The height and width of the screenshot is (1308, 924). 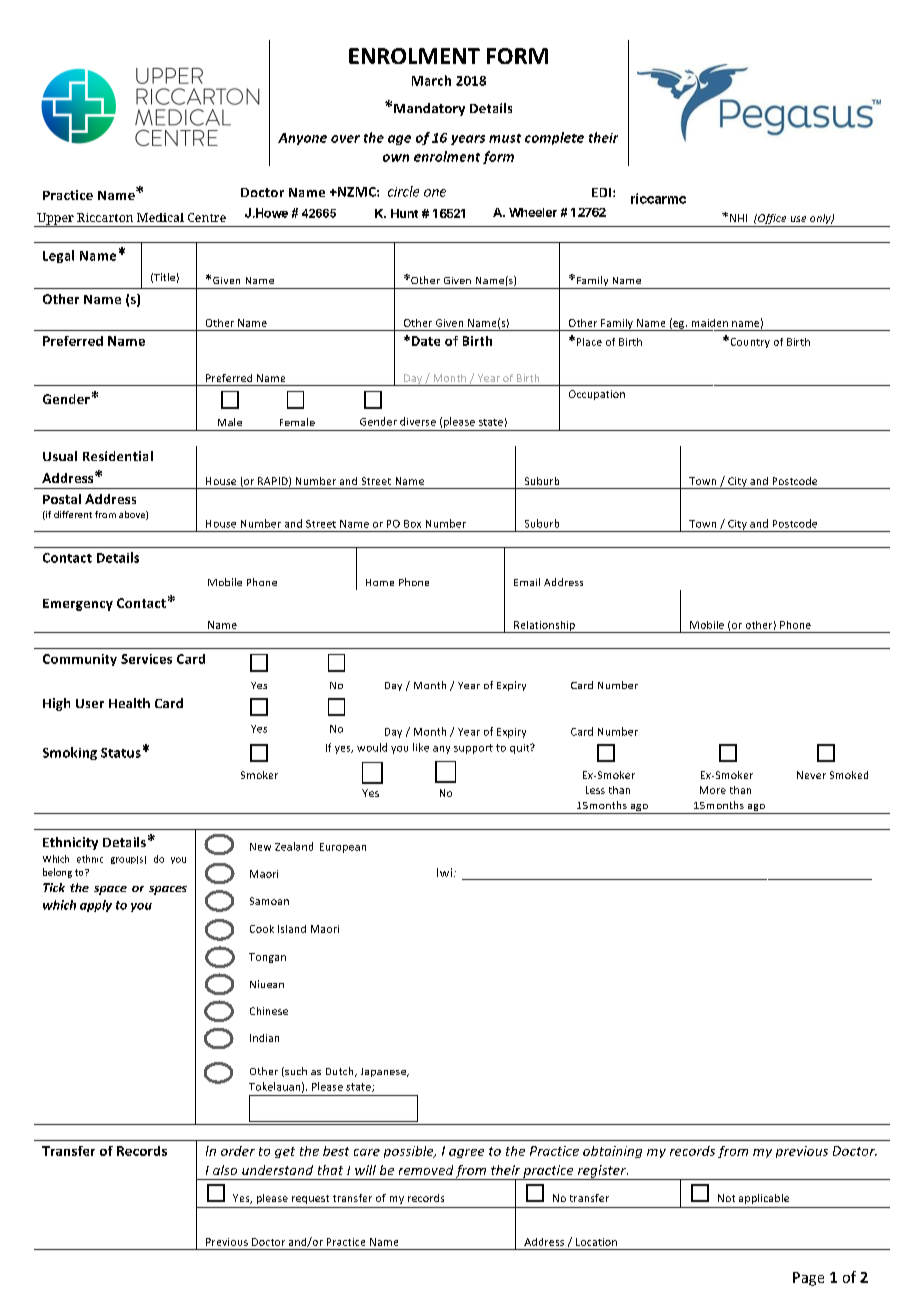 What do you see at coordinates (412, 524) in the screenshot?
I see `Box` at bounding box center [412, 524].
